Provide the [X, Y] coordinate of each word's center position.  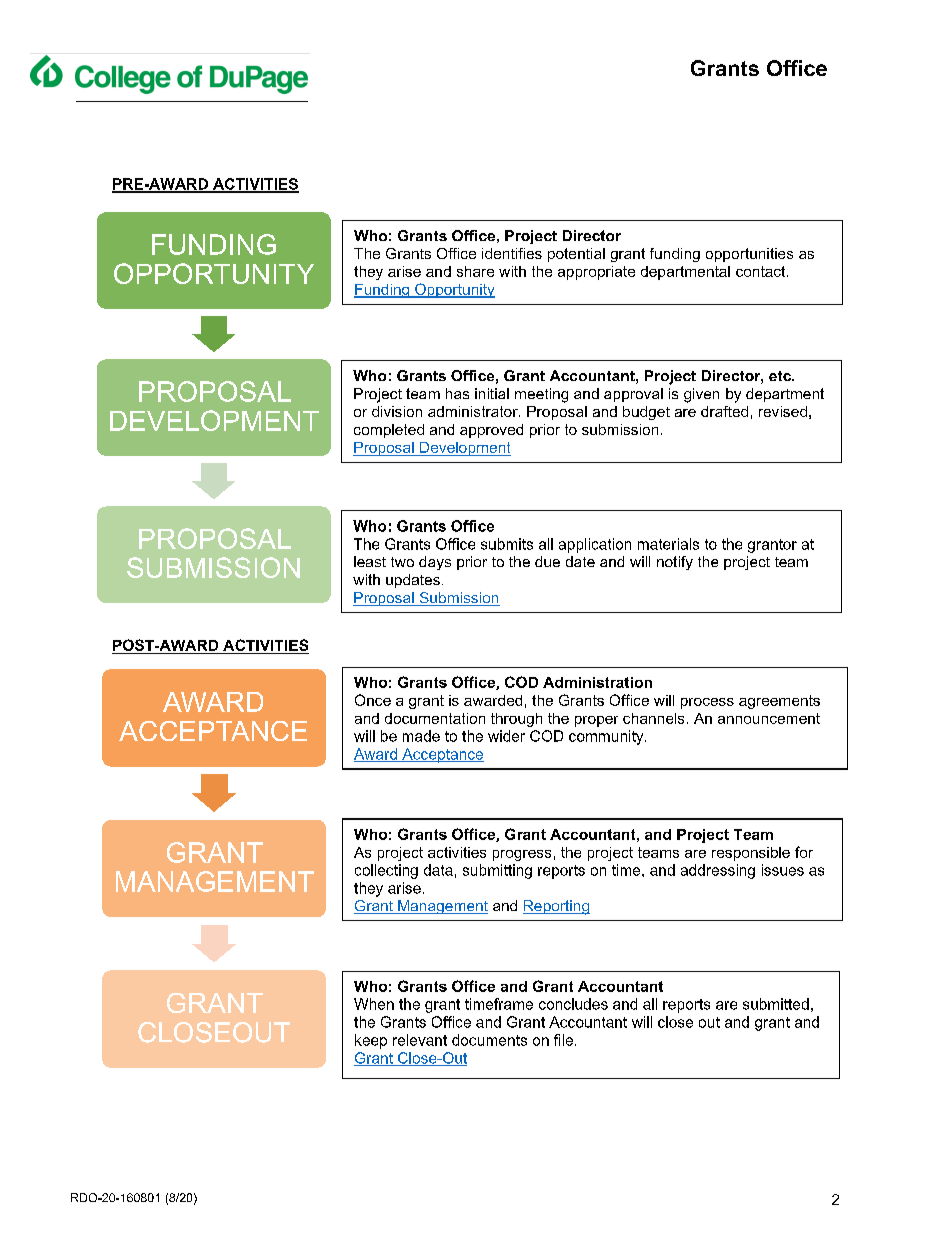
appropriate [596, 273]
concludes [573, 1004]
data [438, 870]
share [475, 271]
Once [373, 700]
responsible [751, 854]
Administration [597, 682]
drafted [724, 411]
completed [389, 431]
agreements [779, 702]
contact [762, 271]
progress [522, 855]
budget [646, 413]
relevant [420, 1040]
